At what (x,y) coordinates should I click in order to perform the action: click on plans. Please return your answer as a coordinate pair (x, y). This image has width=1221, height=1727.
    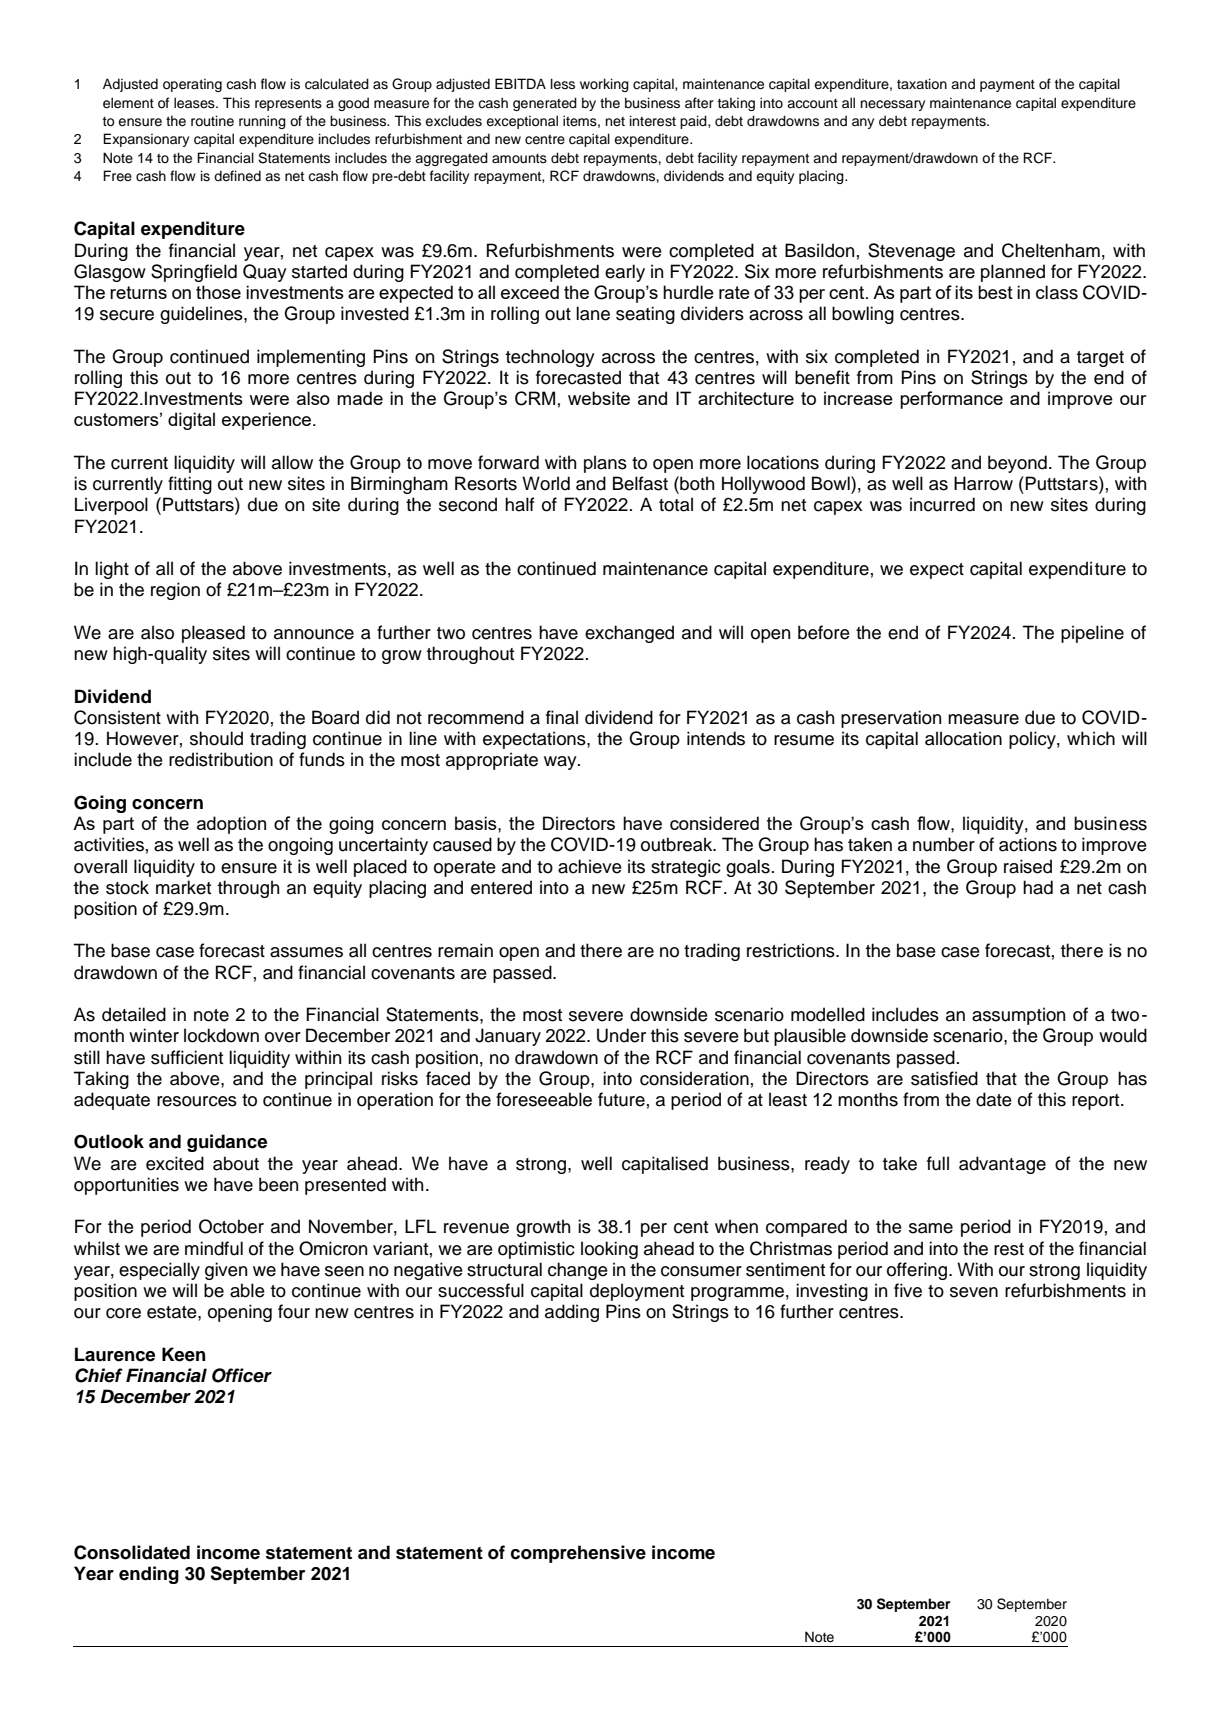
    Looking at the image, I should click on (605, 464).
